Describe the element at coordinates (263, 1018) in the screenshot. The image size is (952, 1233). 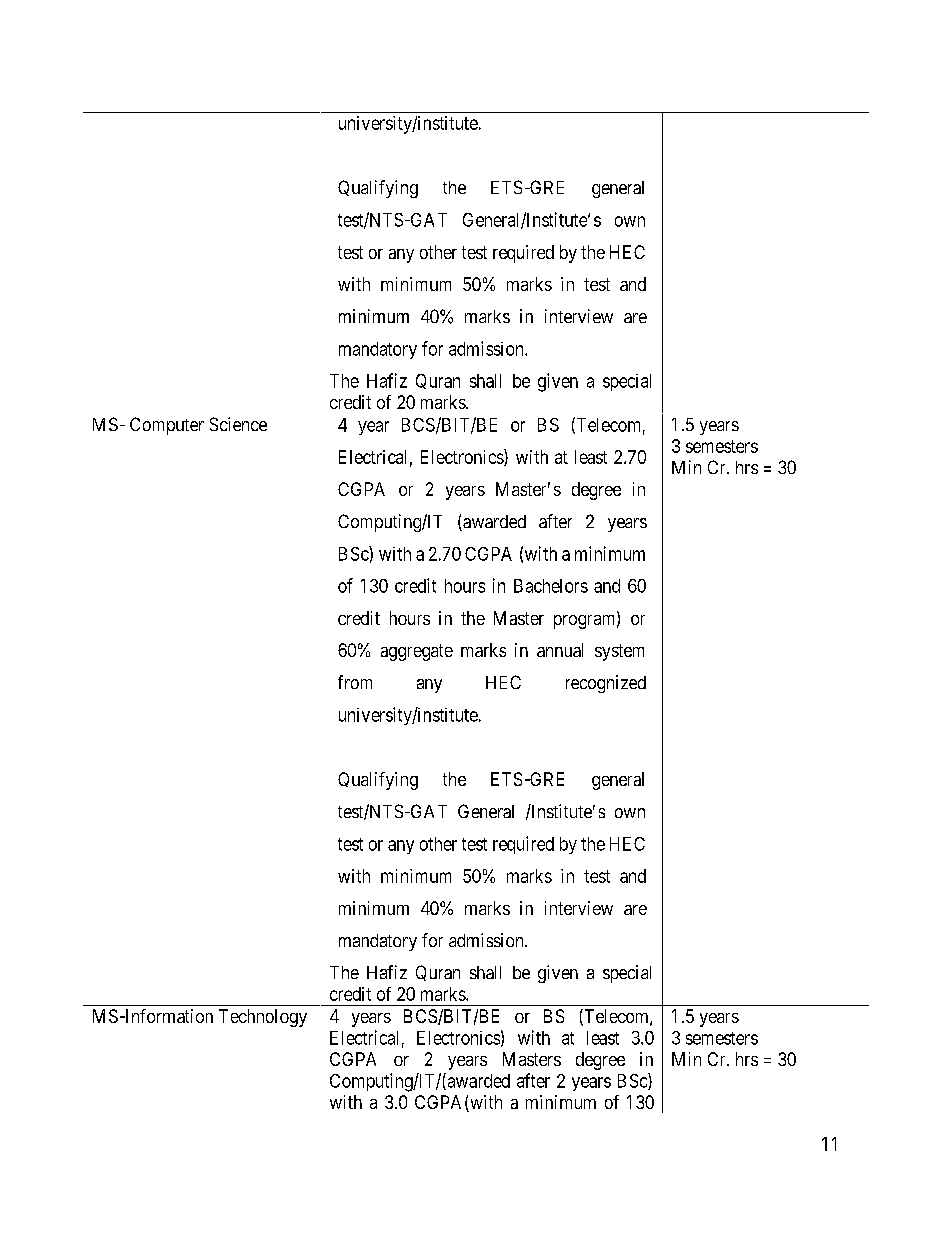
I see `Technology` at that location.
